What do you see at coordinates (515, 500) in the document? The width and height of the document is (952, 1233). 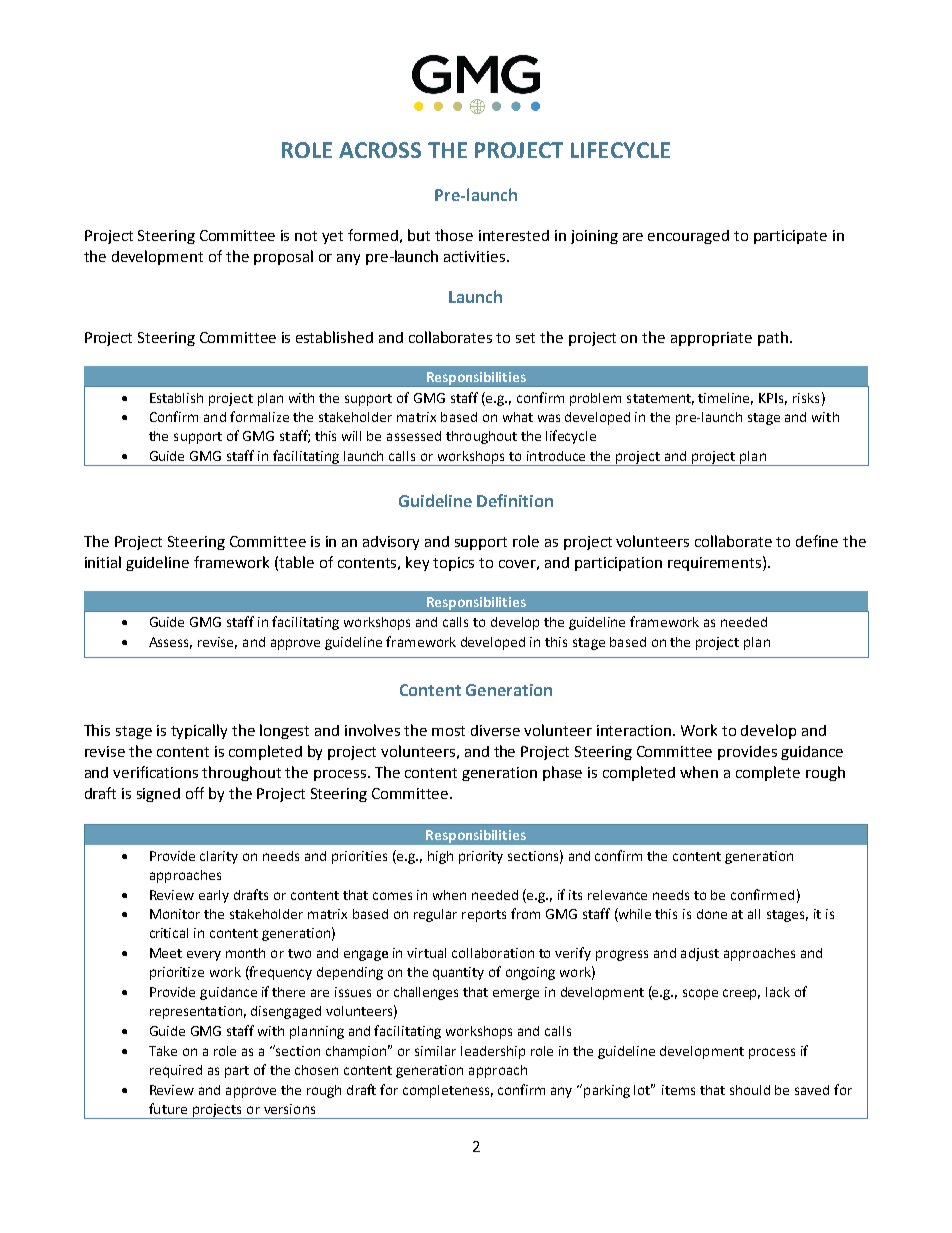 I see `Definition` at bounding box center [515, 500].
